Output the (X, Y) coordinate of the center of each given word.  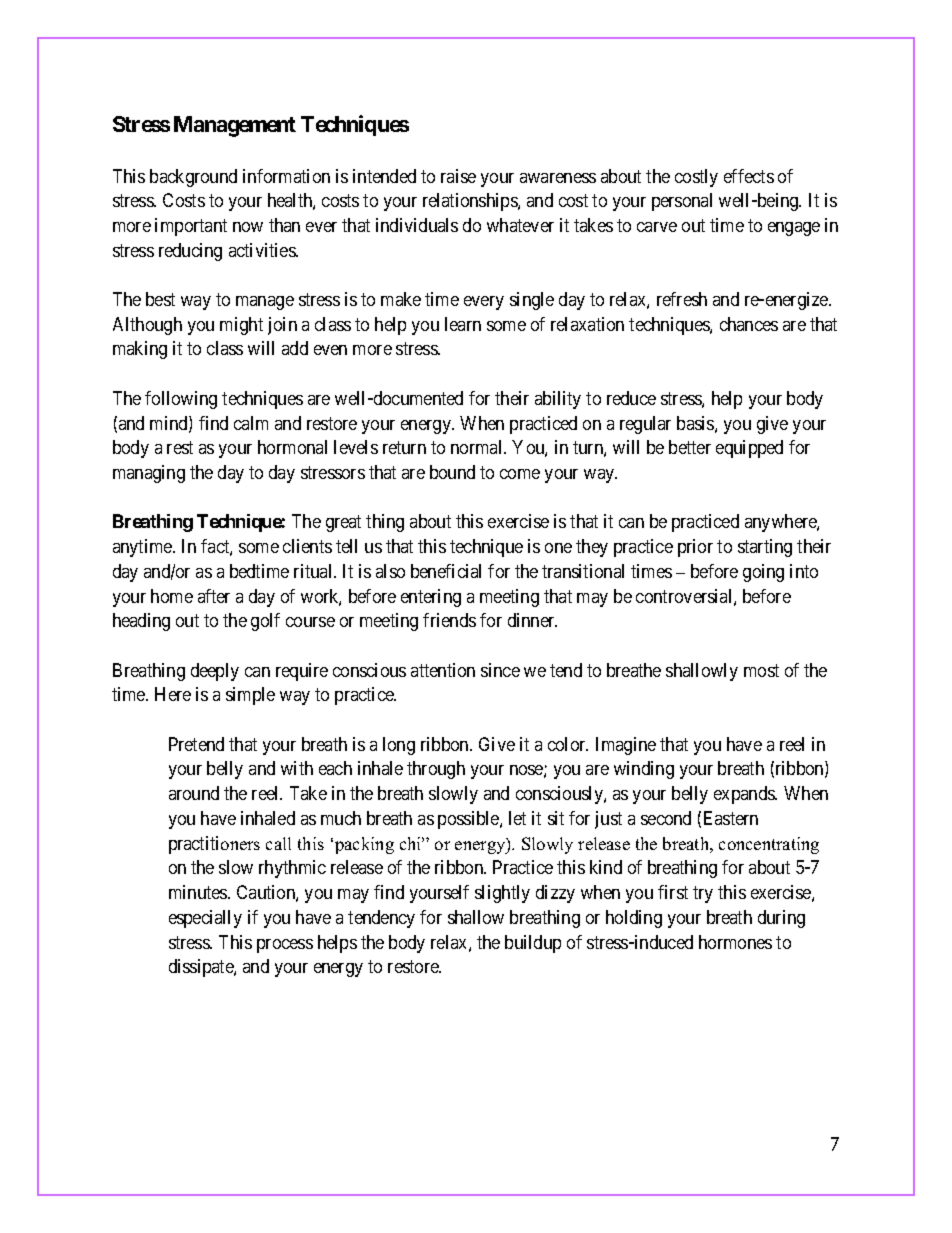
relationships (471, 202)
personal (682, 202)
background (193, 178)
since (500, 670)
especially (205, 919)
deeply (215, 672)
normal (478, 447)
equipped (749, 449)
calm (251, 423)
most (761, 670)
